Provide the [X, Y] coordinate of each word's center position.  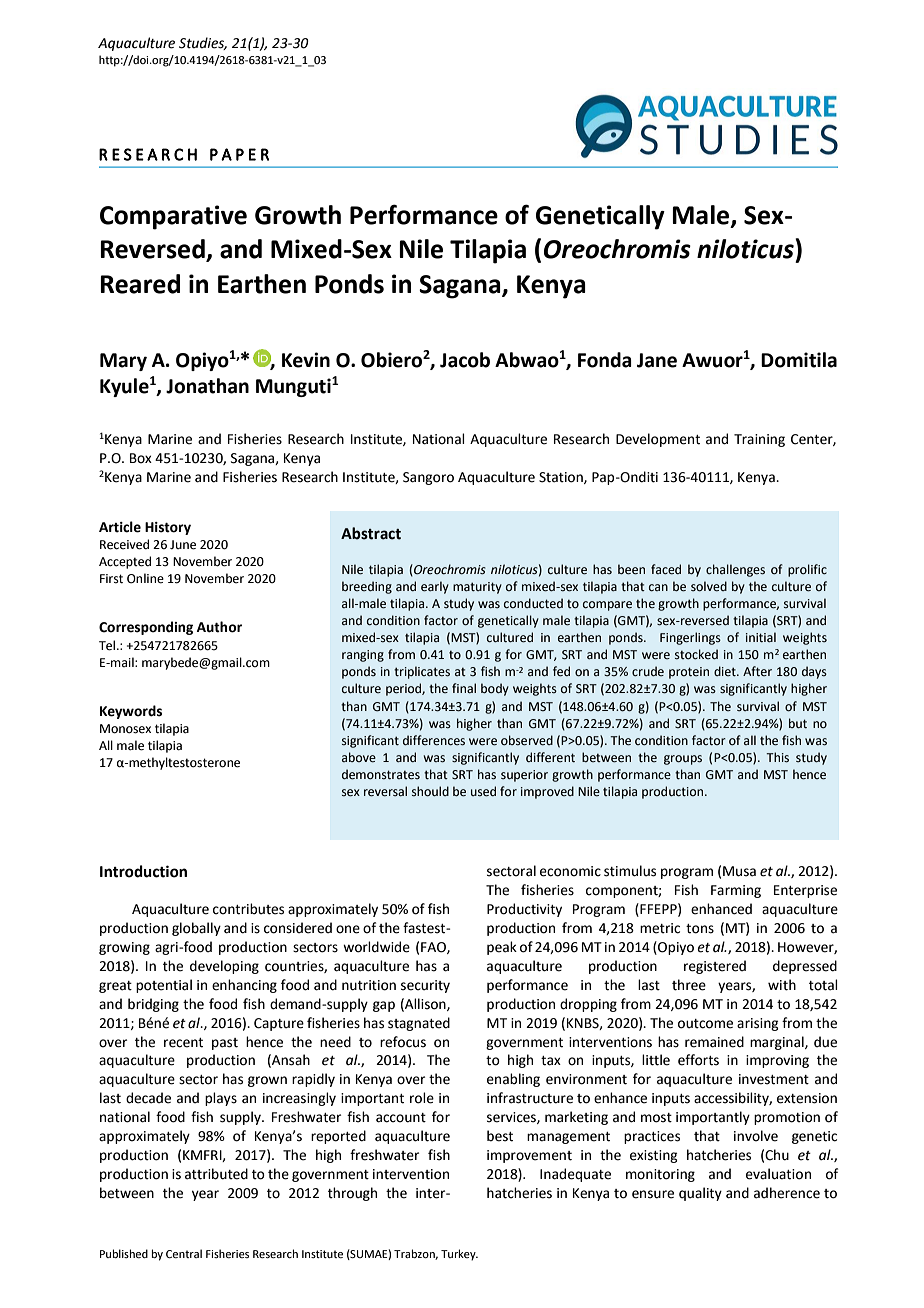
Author [219, 627]
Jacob [465, 360]
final [464, 688]
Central [184, 1253]
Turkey [459, 1255]
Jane [657, 360]
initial [761, 637]
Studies [203, 43]
